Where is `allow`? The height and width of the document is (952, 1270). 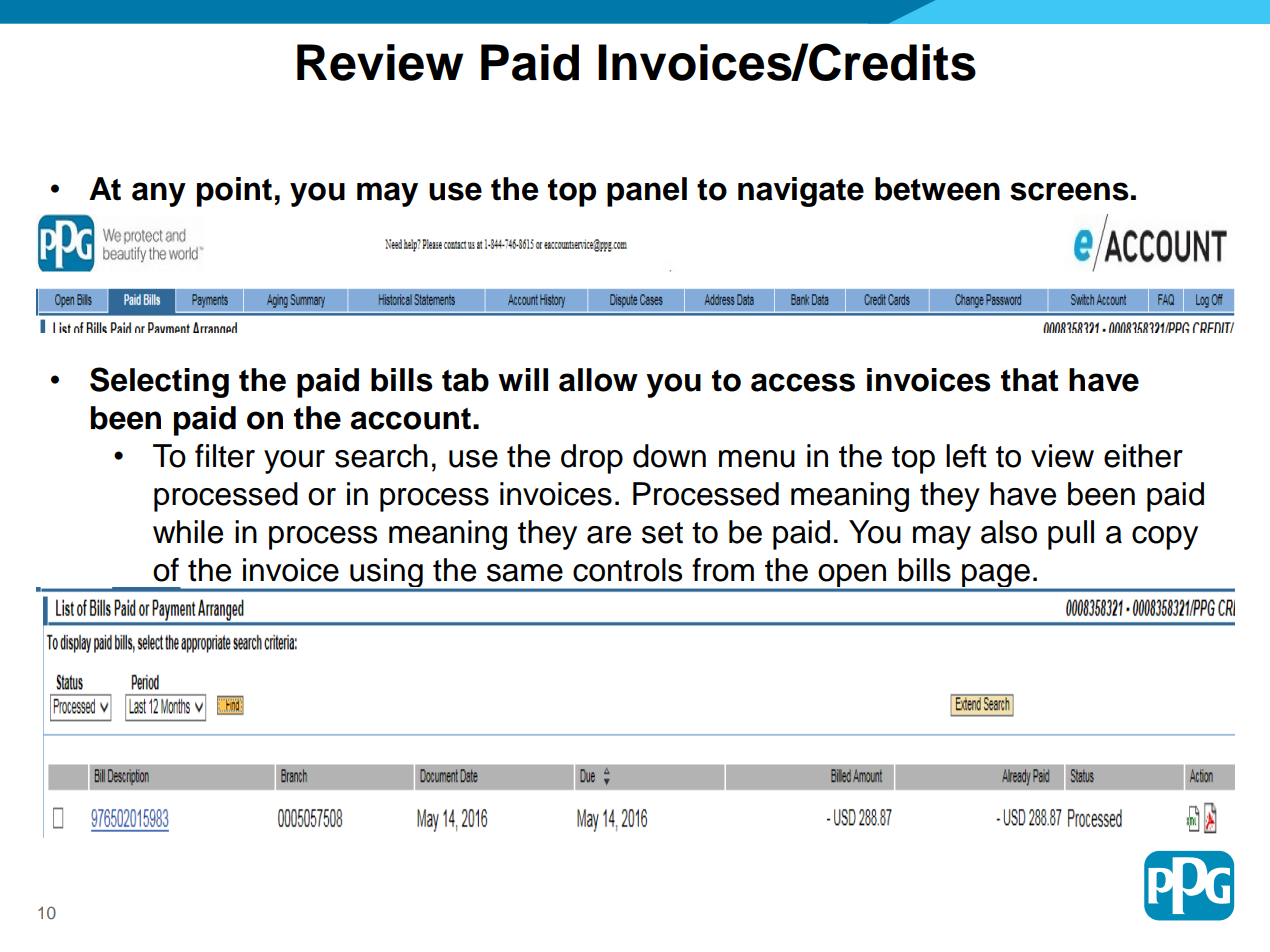 allow is located at coordinates (598, 380).
